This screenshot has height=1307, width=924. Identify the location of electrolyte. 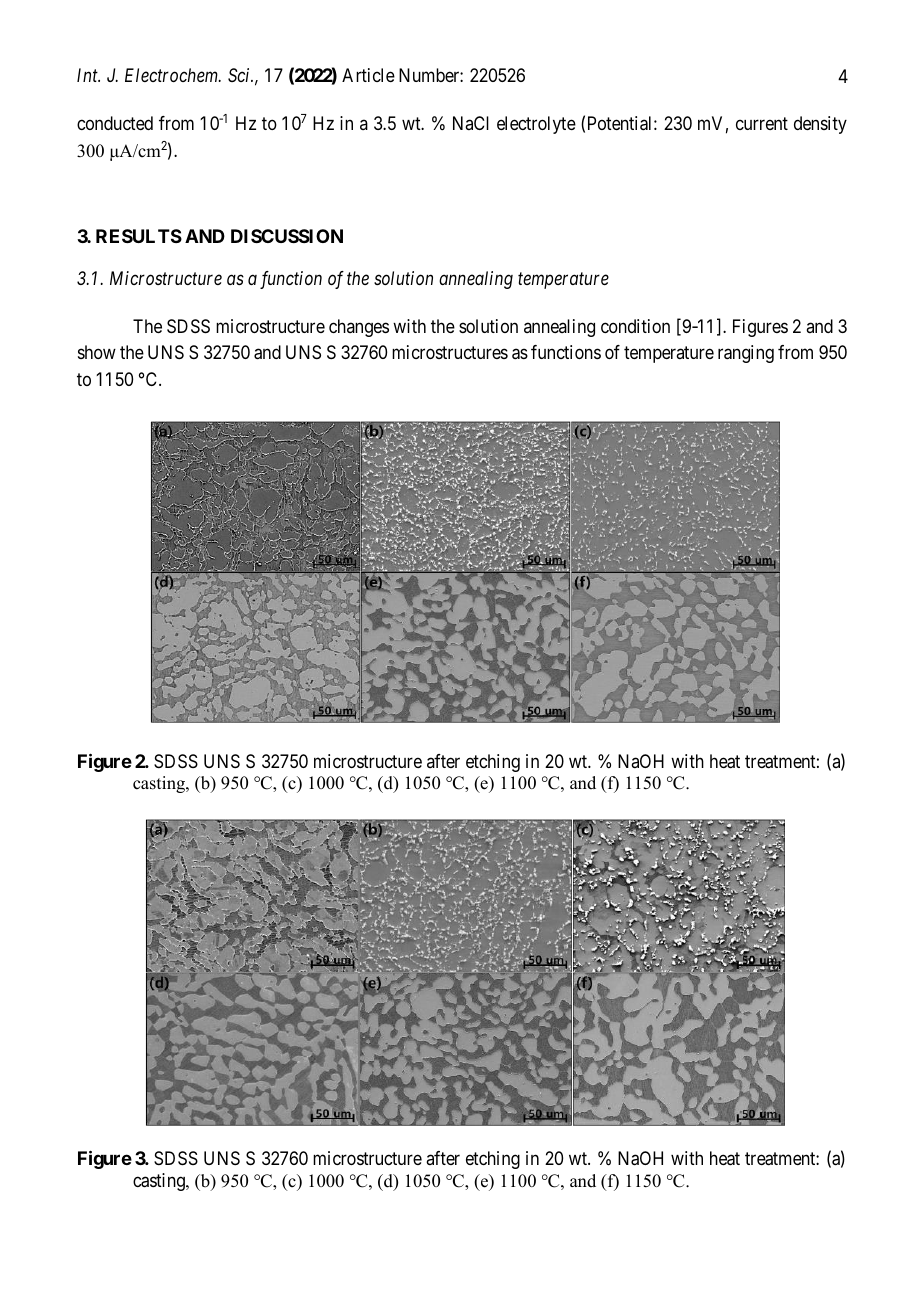
(536, 125).
